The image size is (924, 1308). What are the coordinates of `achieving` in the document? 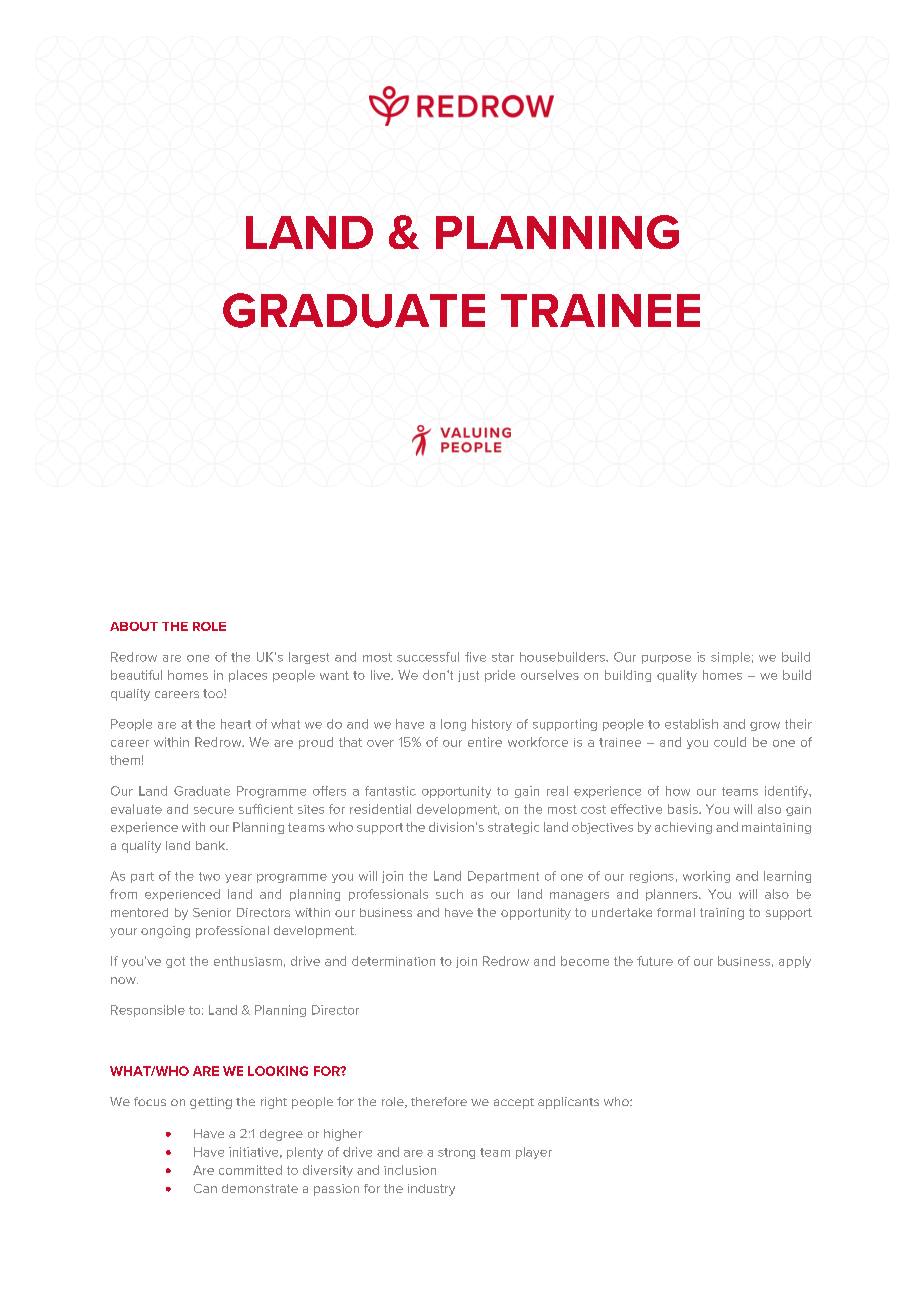 It's located at (683, 828).
